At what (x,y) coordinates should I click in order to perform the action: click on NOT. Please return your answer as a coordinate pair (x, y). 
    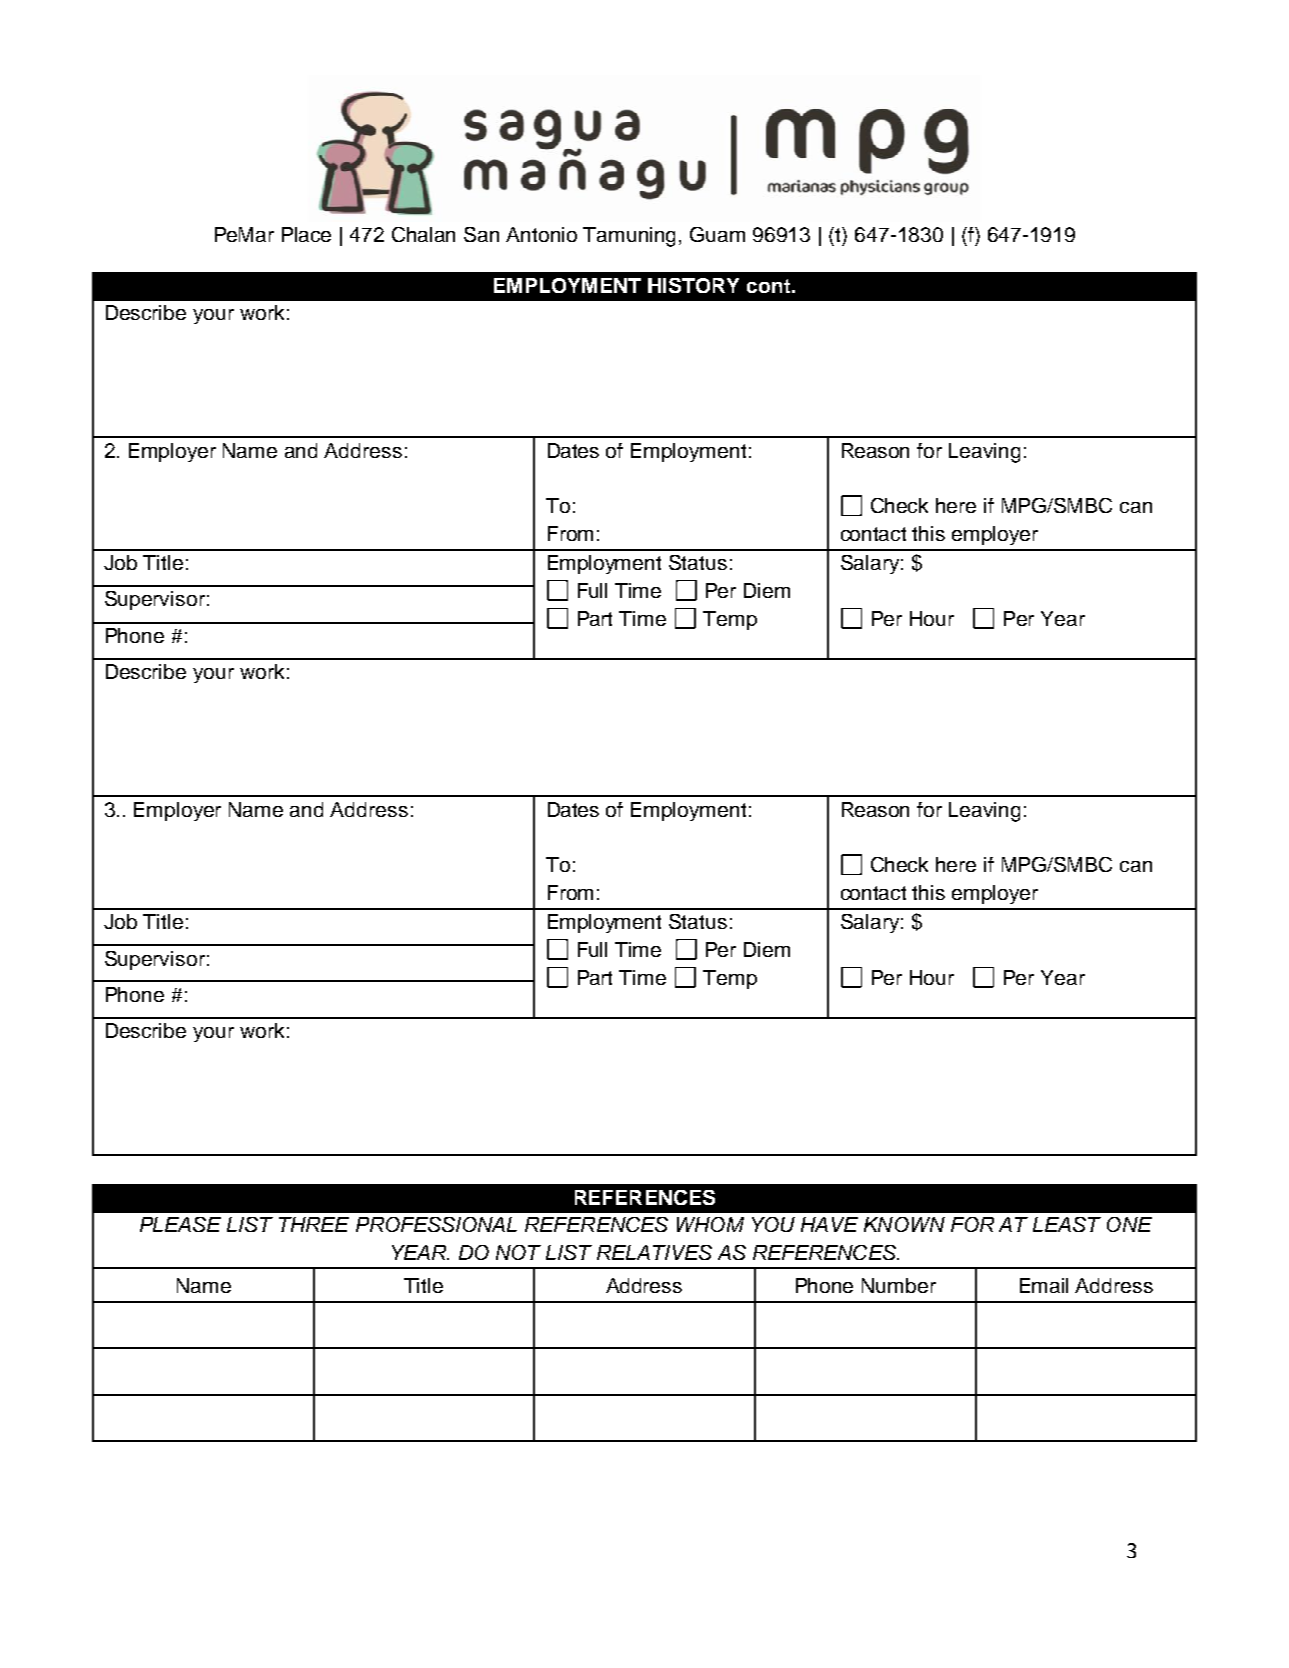
    Looking at the image, I should click on (518, 1252).
